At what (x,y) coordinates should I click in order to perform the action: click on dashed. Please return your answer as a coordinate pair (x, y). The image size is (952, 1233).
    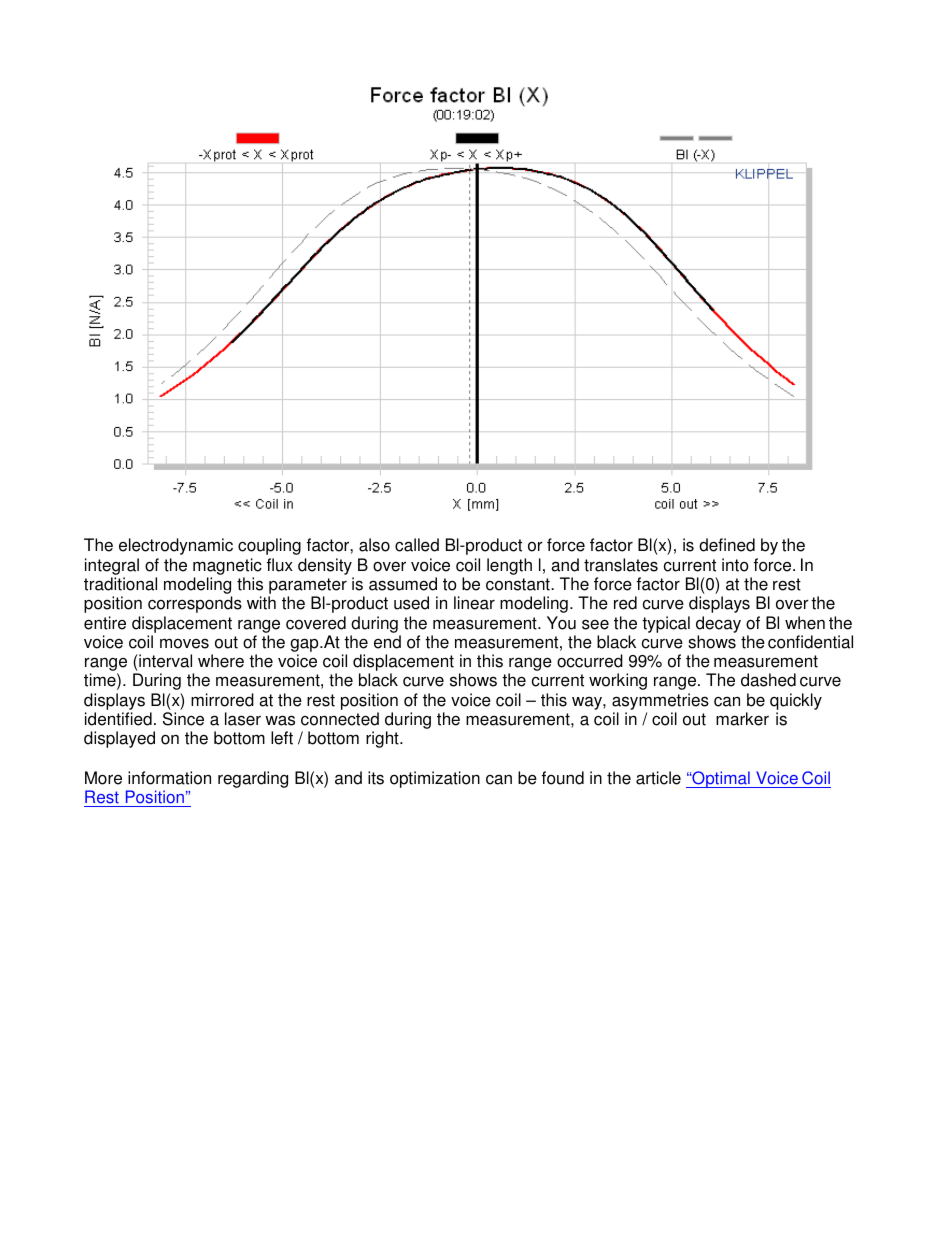
    Looking at the image, I should click on (768, 680).
